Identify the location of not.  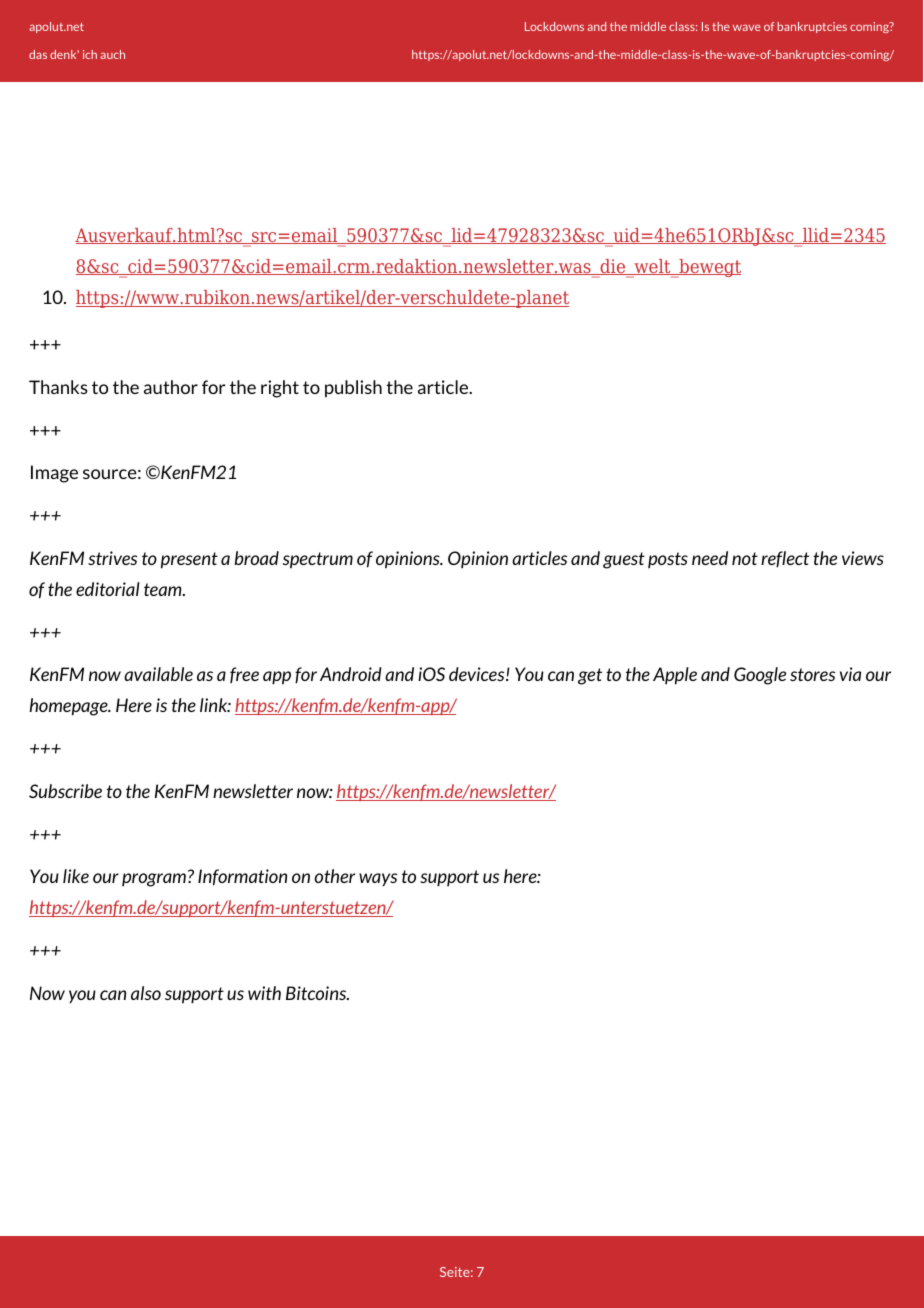
(745, 558).
